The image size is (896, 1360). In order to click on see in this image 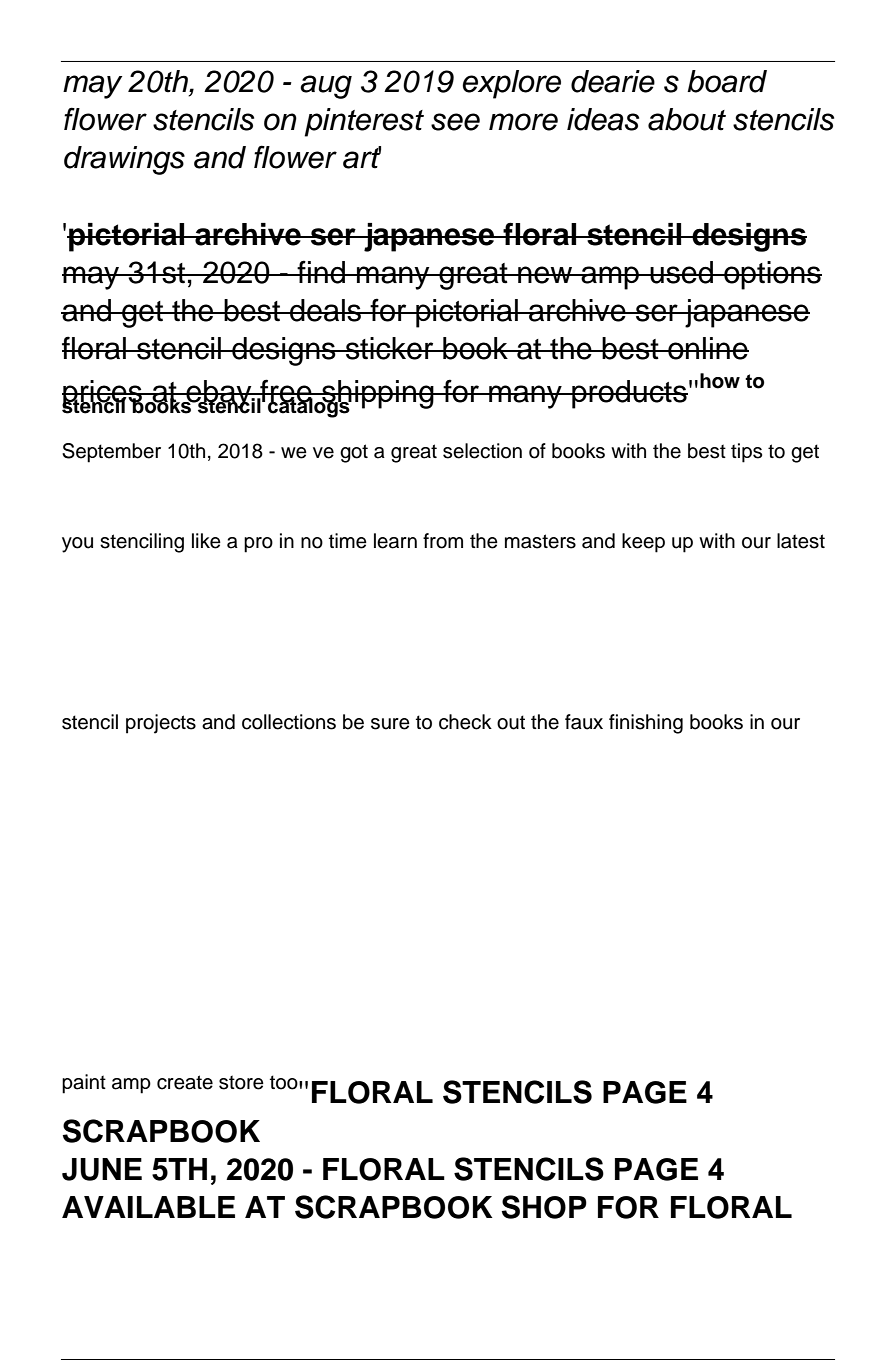, I will do `click(455, 122)`.
